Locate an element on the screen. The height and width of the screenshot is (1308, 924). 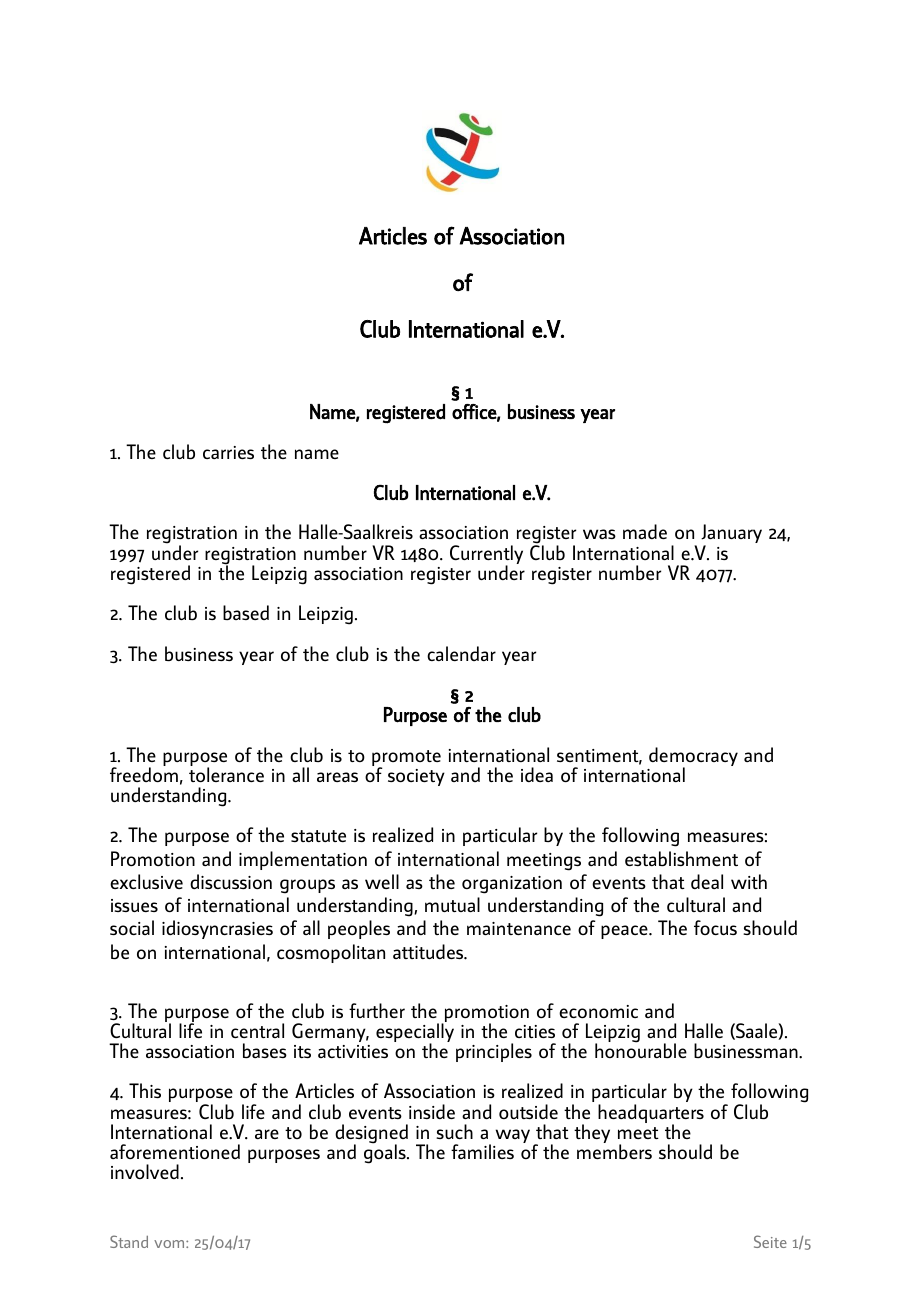
Seite is located at coordinates (770, 1241).
